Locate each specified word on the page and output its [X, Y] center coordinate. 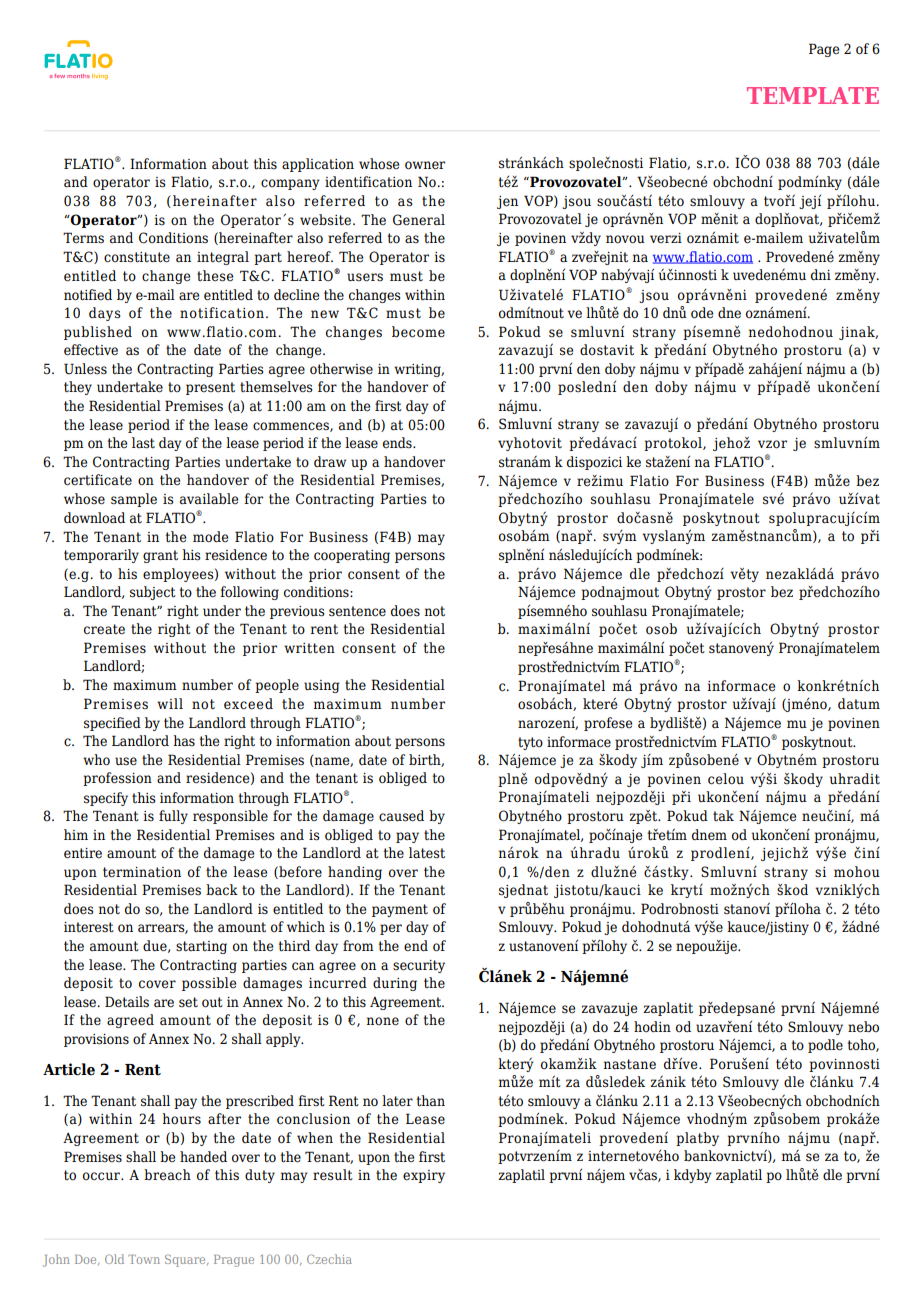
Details [127, 1002]
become [418, 332]
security [419, 966]
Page [824, 50]
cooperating [352, 556]
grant [160, 556]
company [290, 184]
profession [117, 779]
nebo [863, 1026]
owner [425, 165]
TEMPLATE [813, 95]
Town [144, 1259]
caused [401, 816]
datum [859, 704]
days [105, 314]
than [431, 1101]
